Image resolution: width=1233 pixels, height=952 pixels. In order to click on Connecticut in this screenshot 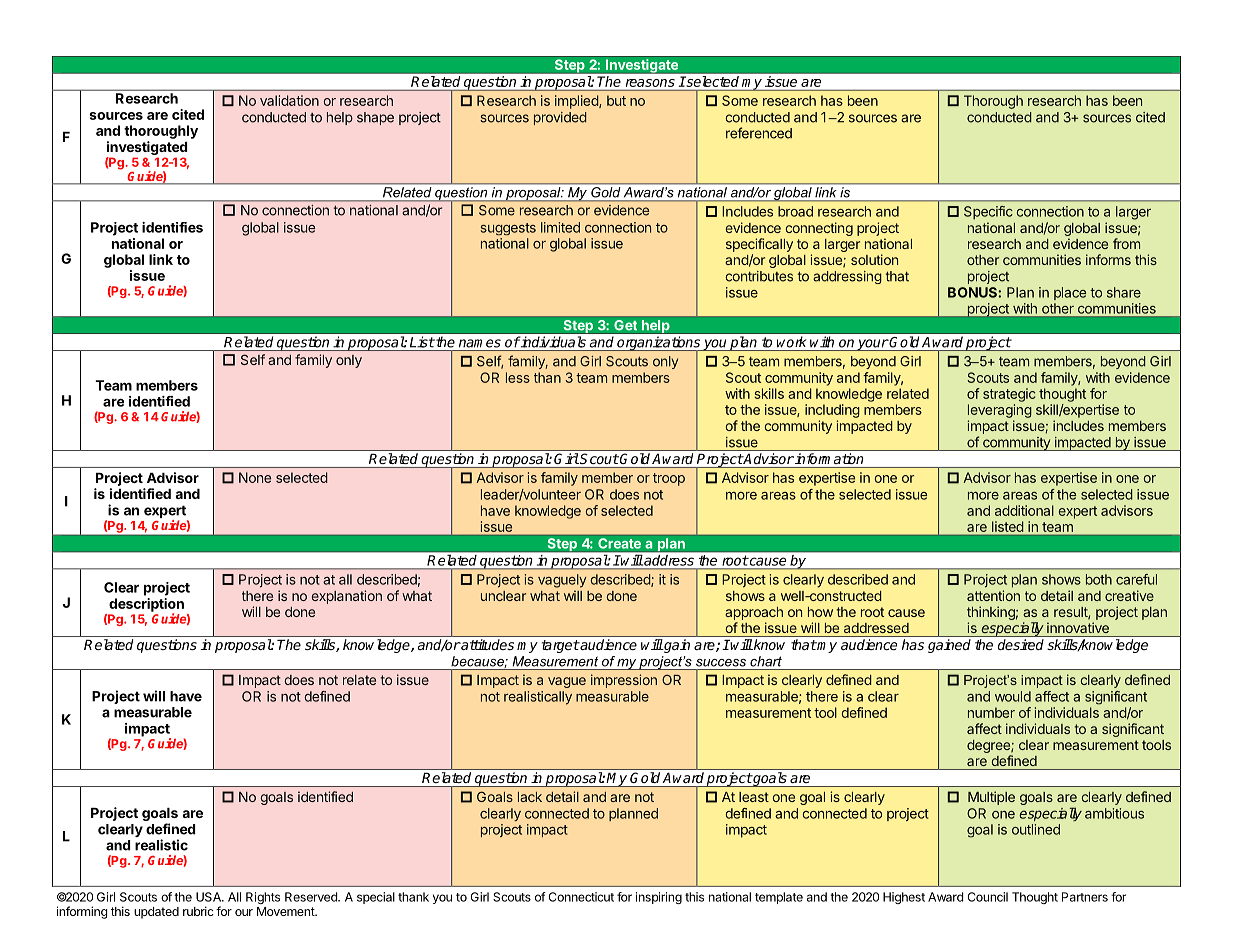, I will do `click(581, 897)`.
